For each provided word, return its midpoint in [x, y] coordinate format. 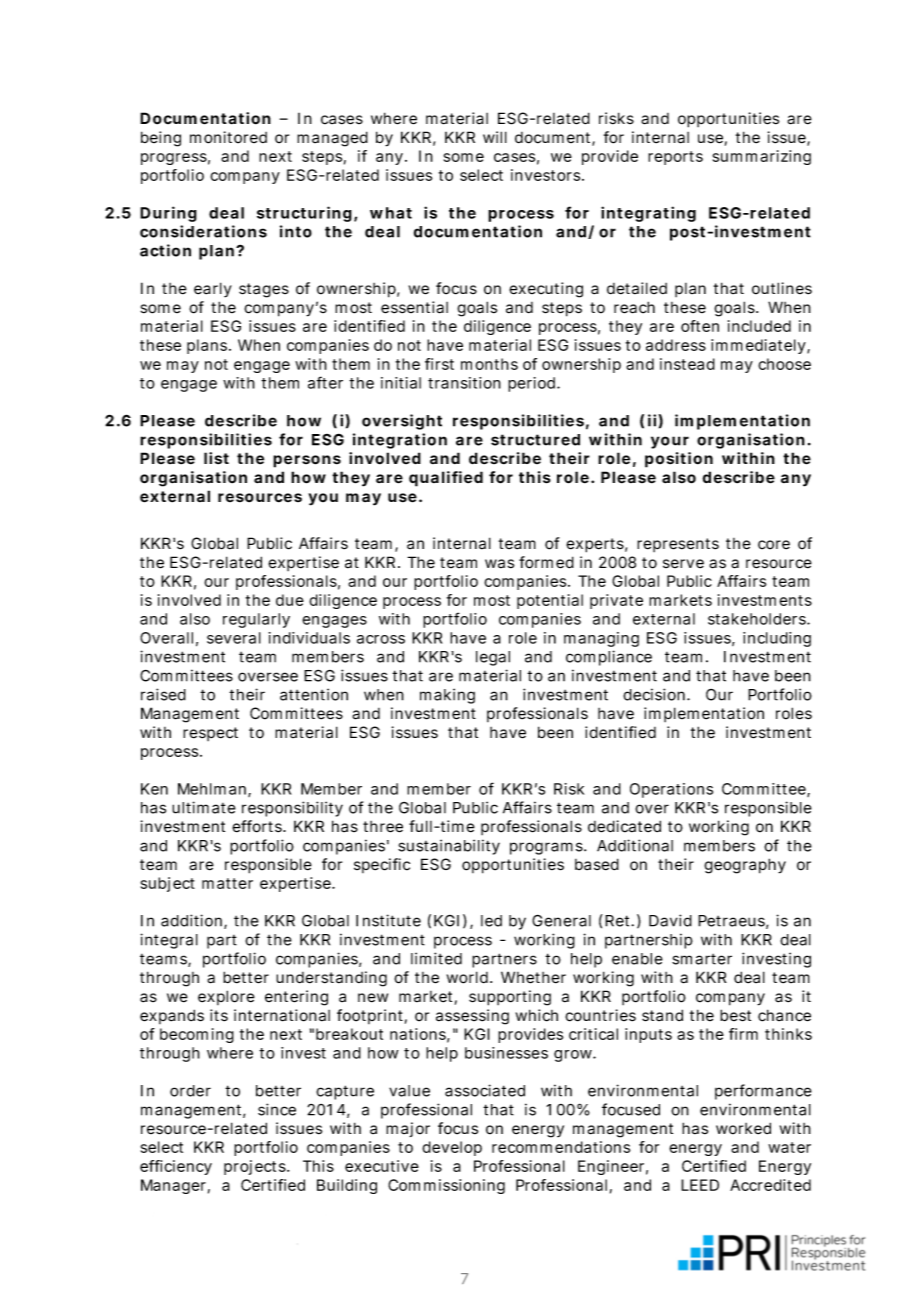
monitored [228, 137]
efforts [258, 826]
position [679, 460]
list [216, 458]
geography [745, 866]
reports [675, 158]
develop [452, 1148]
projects [256, 1167]
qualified [446, 479]
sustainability [449, 847]
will [495, 137]
